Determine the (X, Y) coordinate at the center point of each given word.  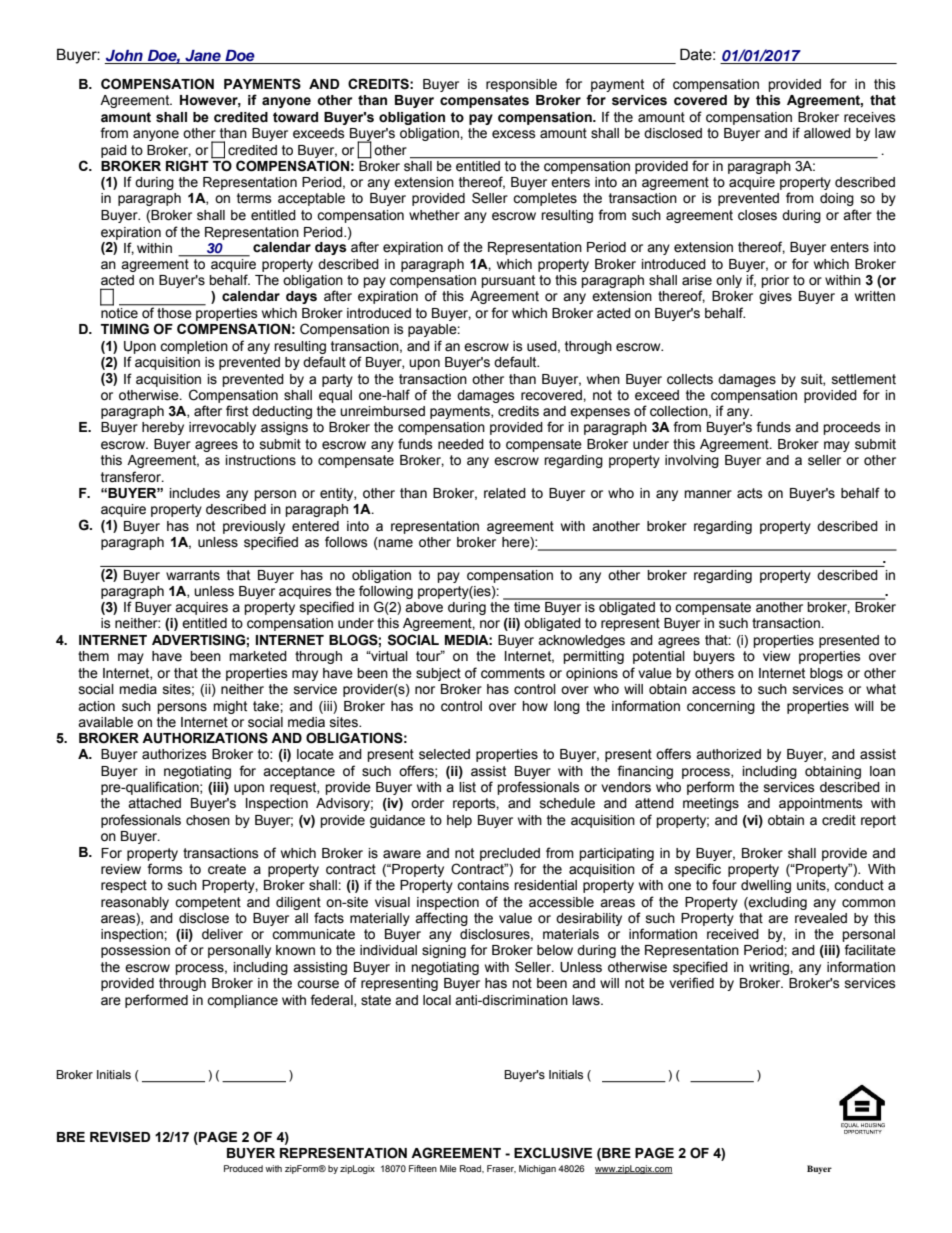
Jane (203, 56)
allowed (827, 133)
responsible (521, 85)
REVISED (120, 1137)
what (881, 689)
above (424, 607)
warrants (193, 575)
